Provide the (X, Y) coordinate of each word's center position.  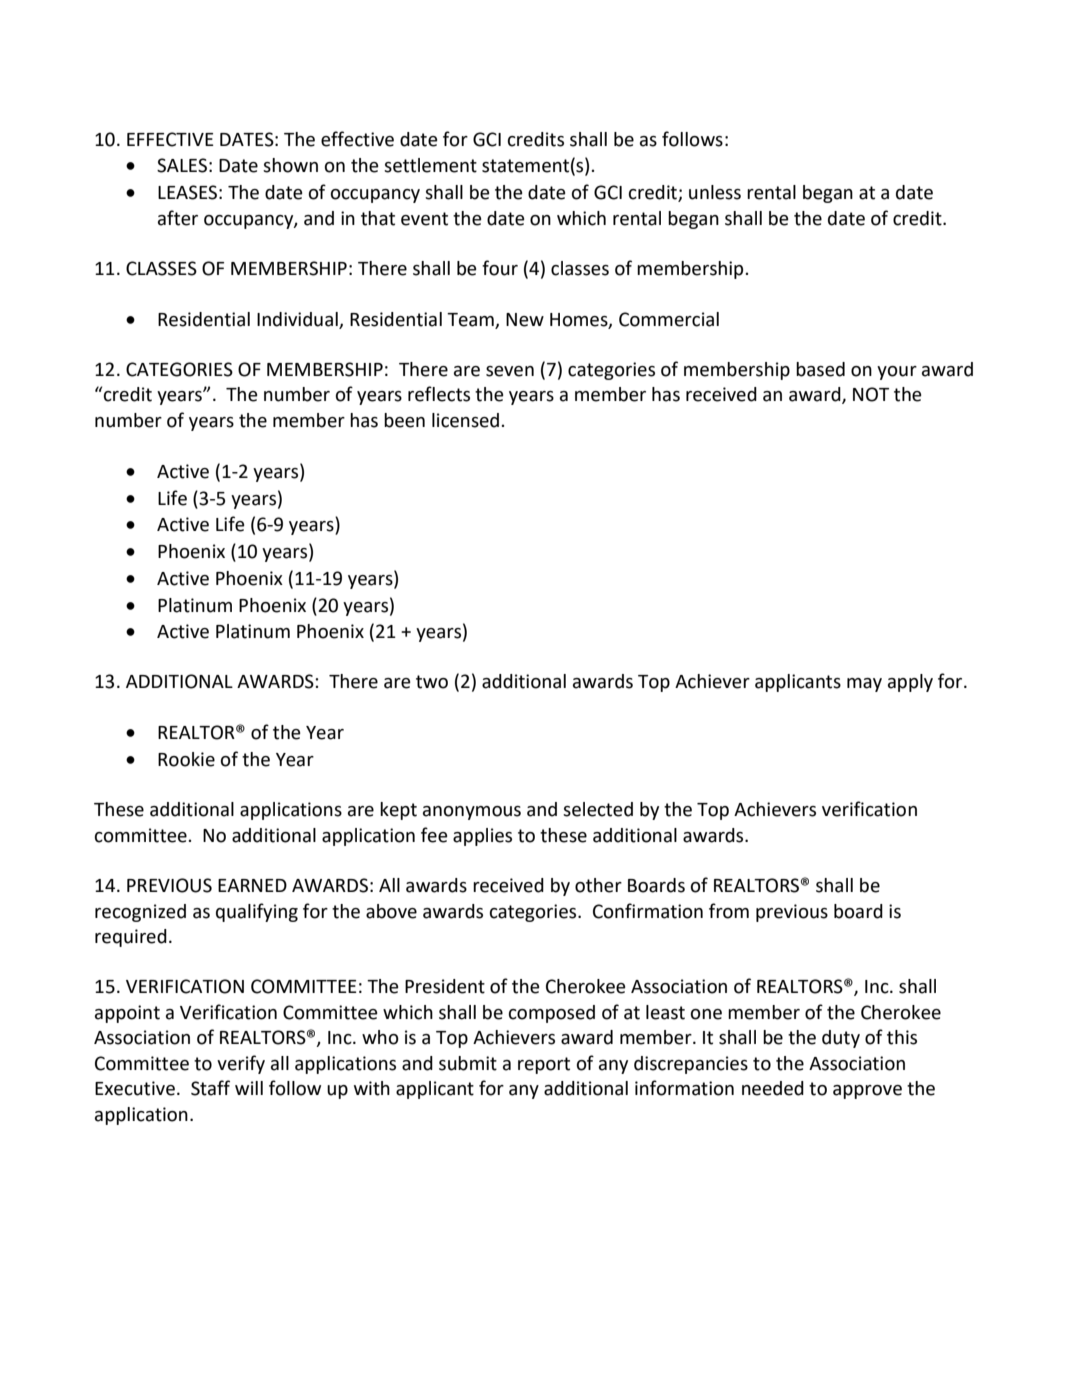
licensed (465, 420)
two (432, 682)
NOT (871, 394)
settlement (430, 165)
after (178, 218)
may (864, 685)
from (729, 911)
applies (482, 837)
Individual (297, 319)
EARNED (252, 885)
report (544, 1065)
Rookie (186, 759)
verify (241, 1064)
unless (715, 192)
